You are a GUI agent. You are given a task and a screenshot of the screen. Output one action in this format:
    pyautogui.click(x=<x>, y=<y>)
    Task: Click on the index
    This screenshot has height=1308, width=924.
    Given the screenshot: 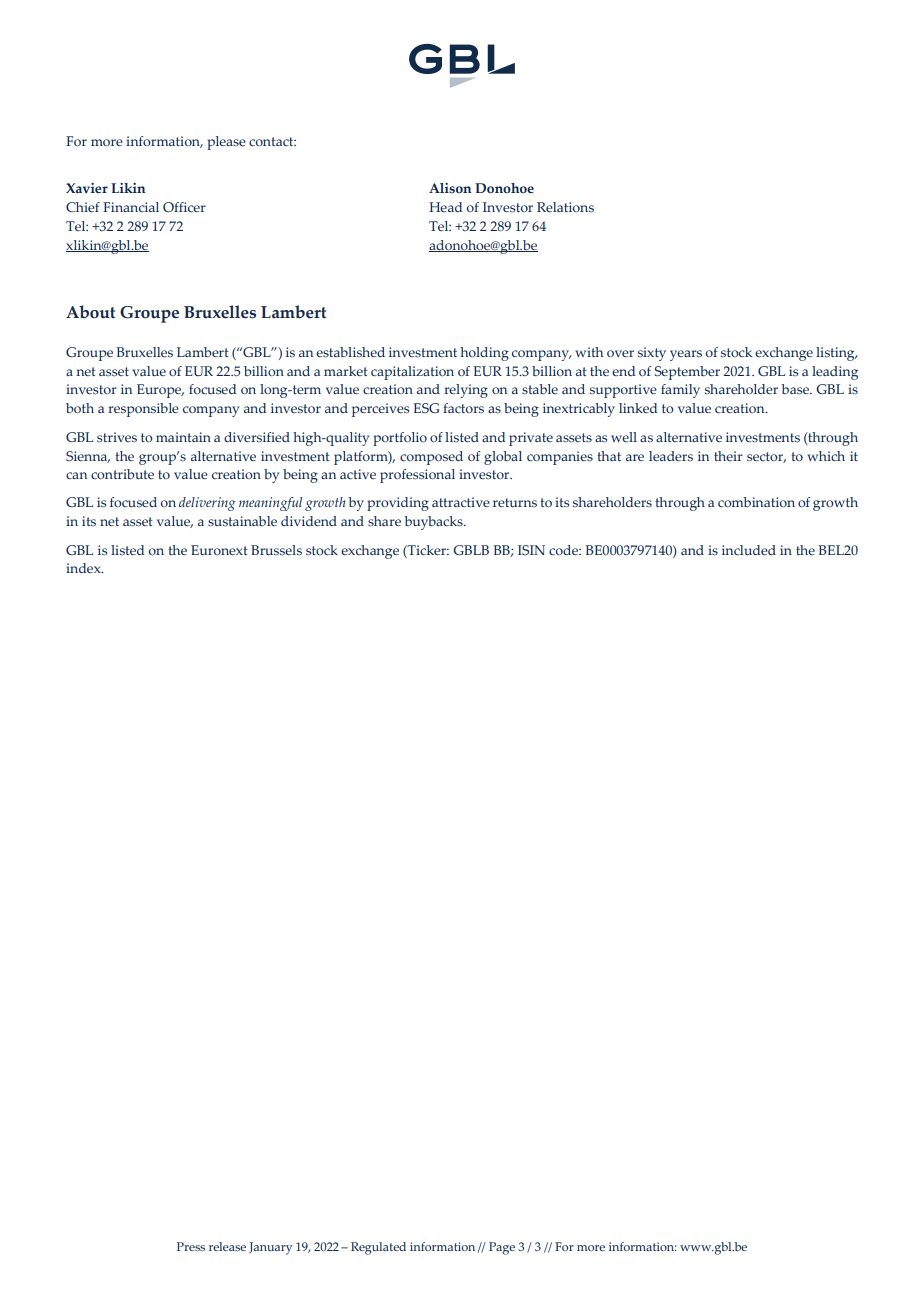 What is the action you would take?
    pyautogui.click(x=84, y=568)
